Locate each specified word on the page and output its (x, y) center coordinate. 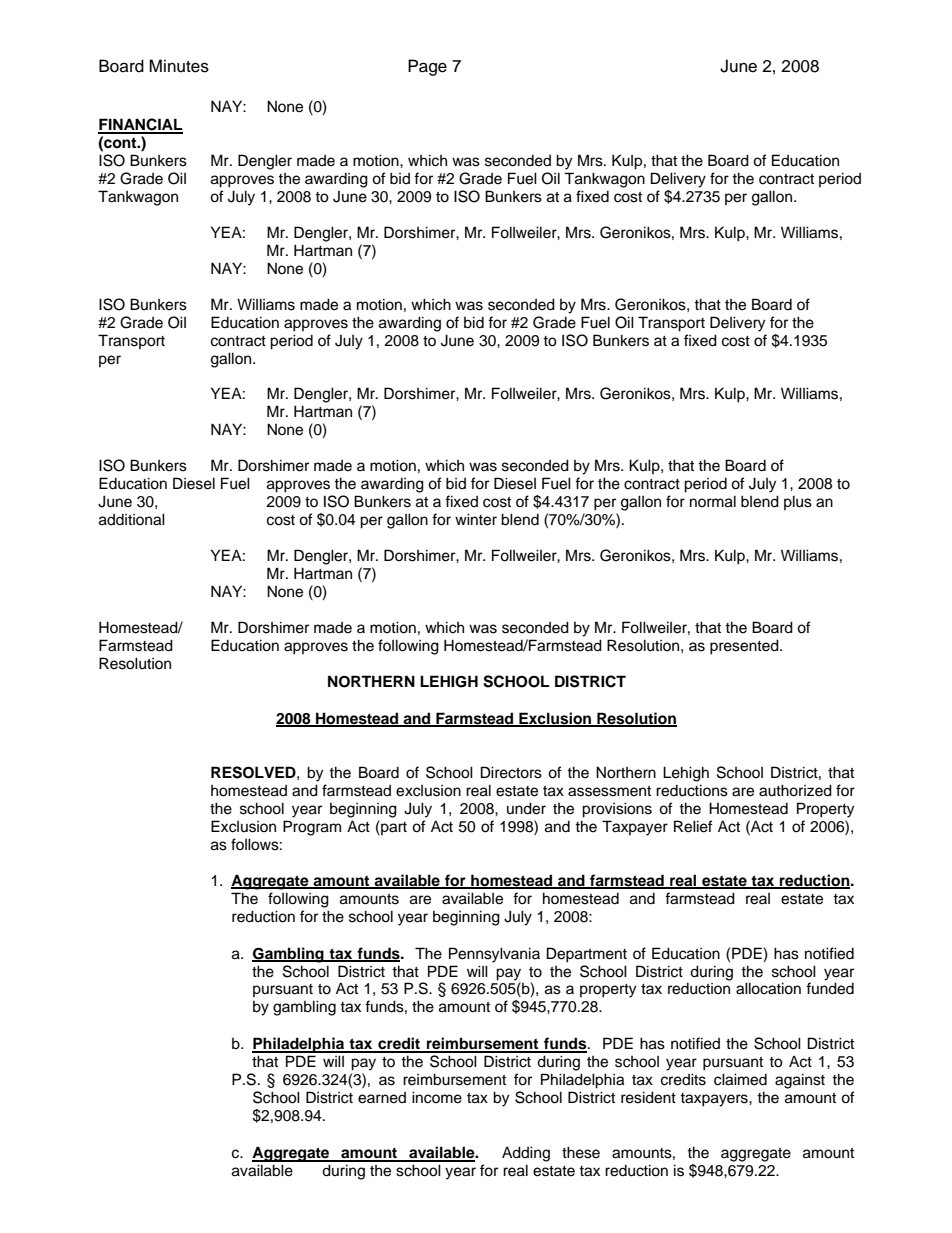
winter (476, 519)
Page (427, 67)
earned (382, 1098)
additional (132, 519)
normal (713, 501)
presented (745, 647)
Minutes (179, 66)
